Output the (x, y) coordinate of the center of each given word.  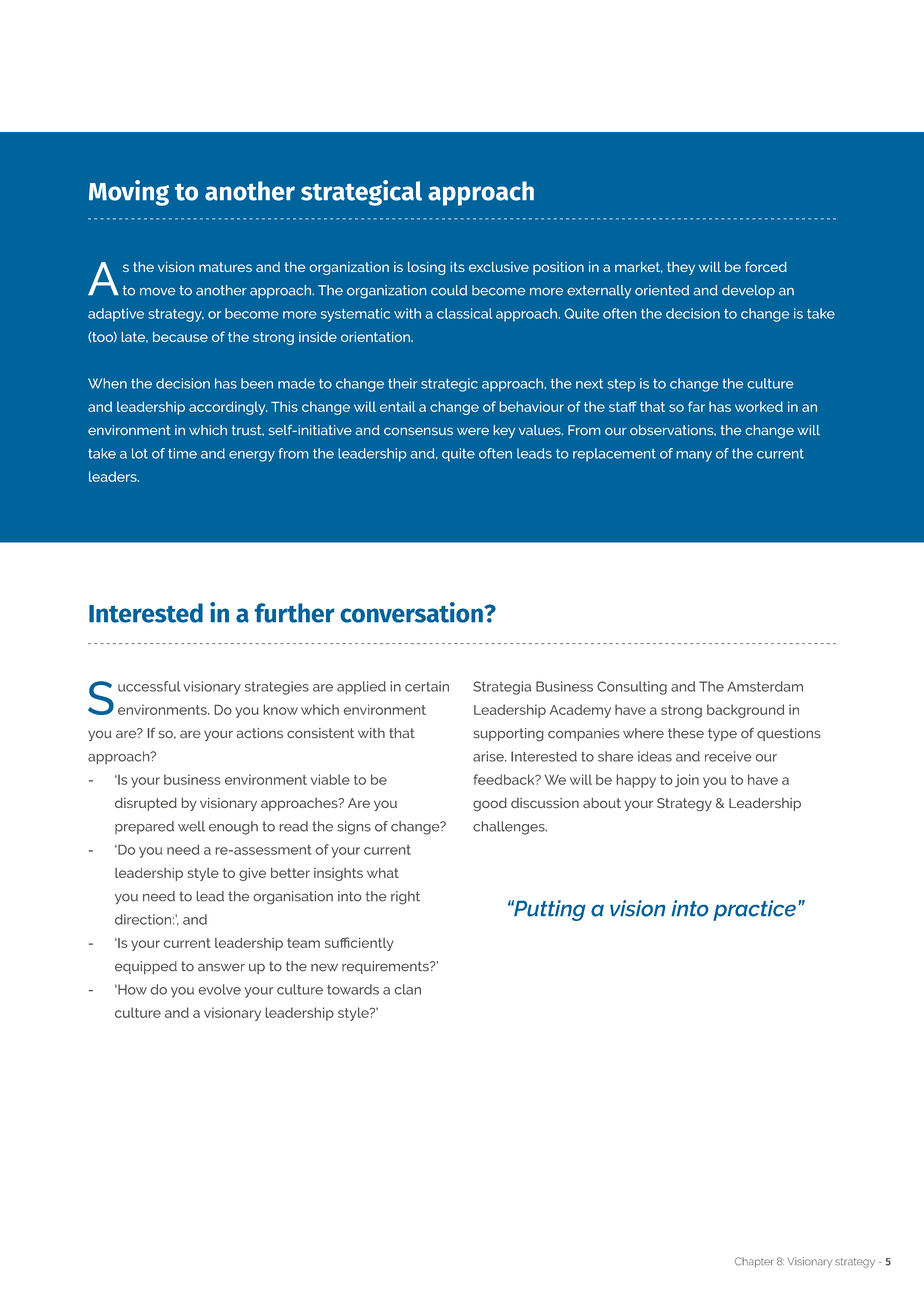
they (681, 268)
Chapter (754, 1262)
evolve (220, 989)
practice (754, 910)
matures (225, 267)
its (457, 267)
